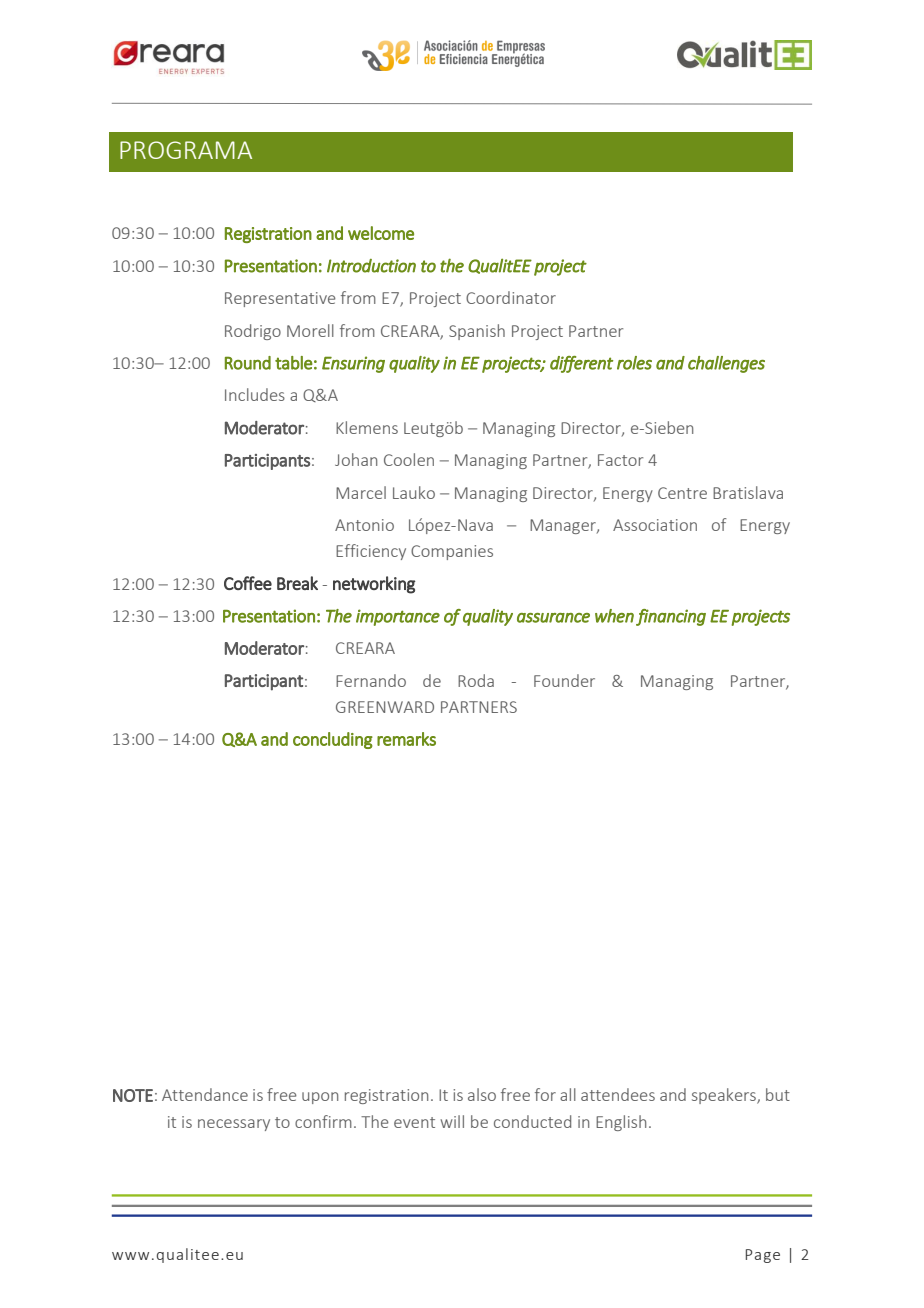 This screenshot has height=1308, width=924. I want to click on Klemens, so click(367, 427).
